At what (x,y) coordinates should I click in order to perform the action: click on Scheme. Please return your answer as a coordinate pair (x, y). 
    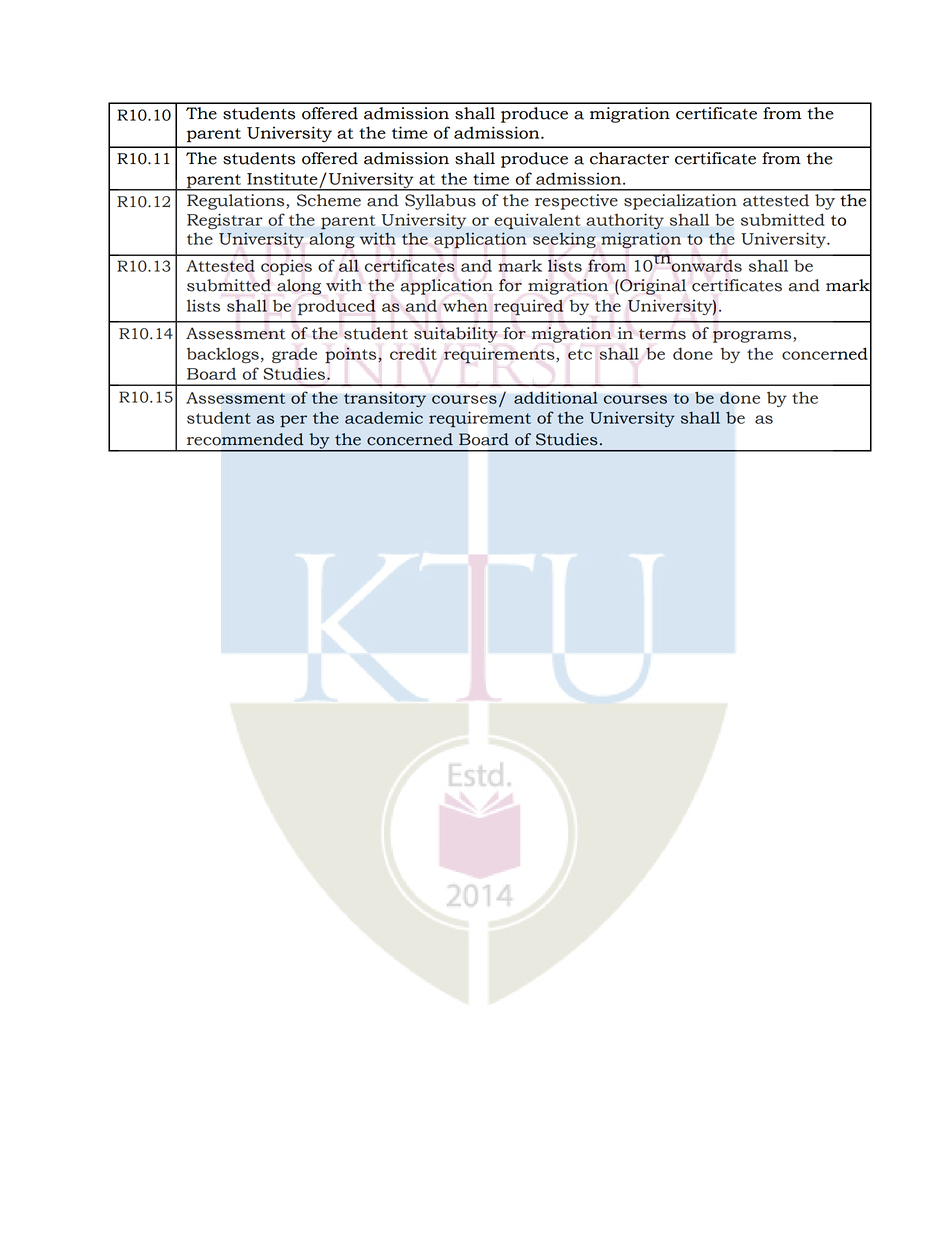
    Looking at the image, I should click on (329, 200).
